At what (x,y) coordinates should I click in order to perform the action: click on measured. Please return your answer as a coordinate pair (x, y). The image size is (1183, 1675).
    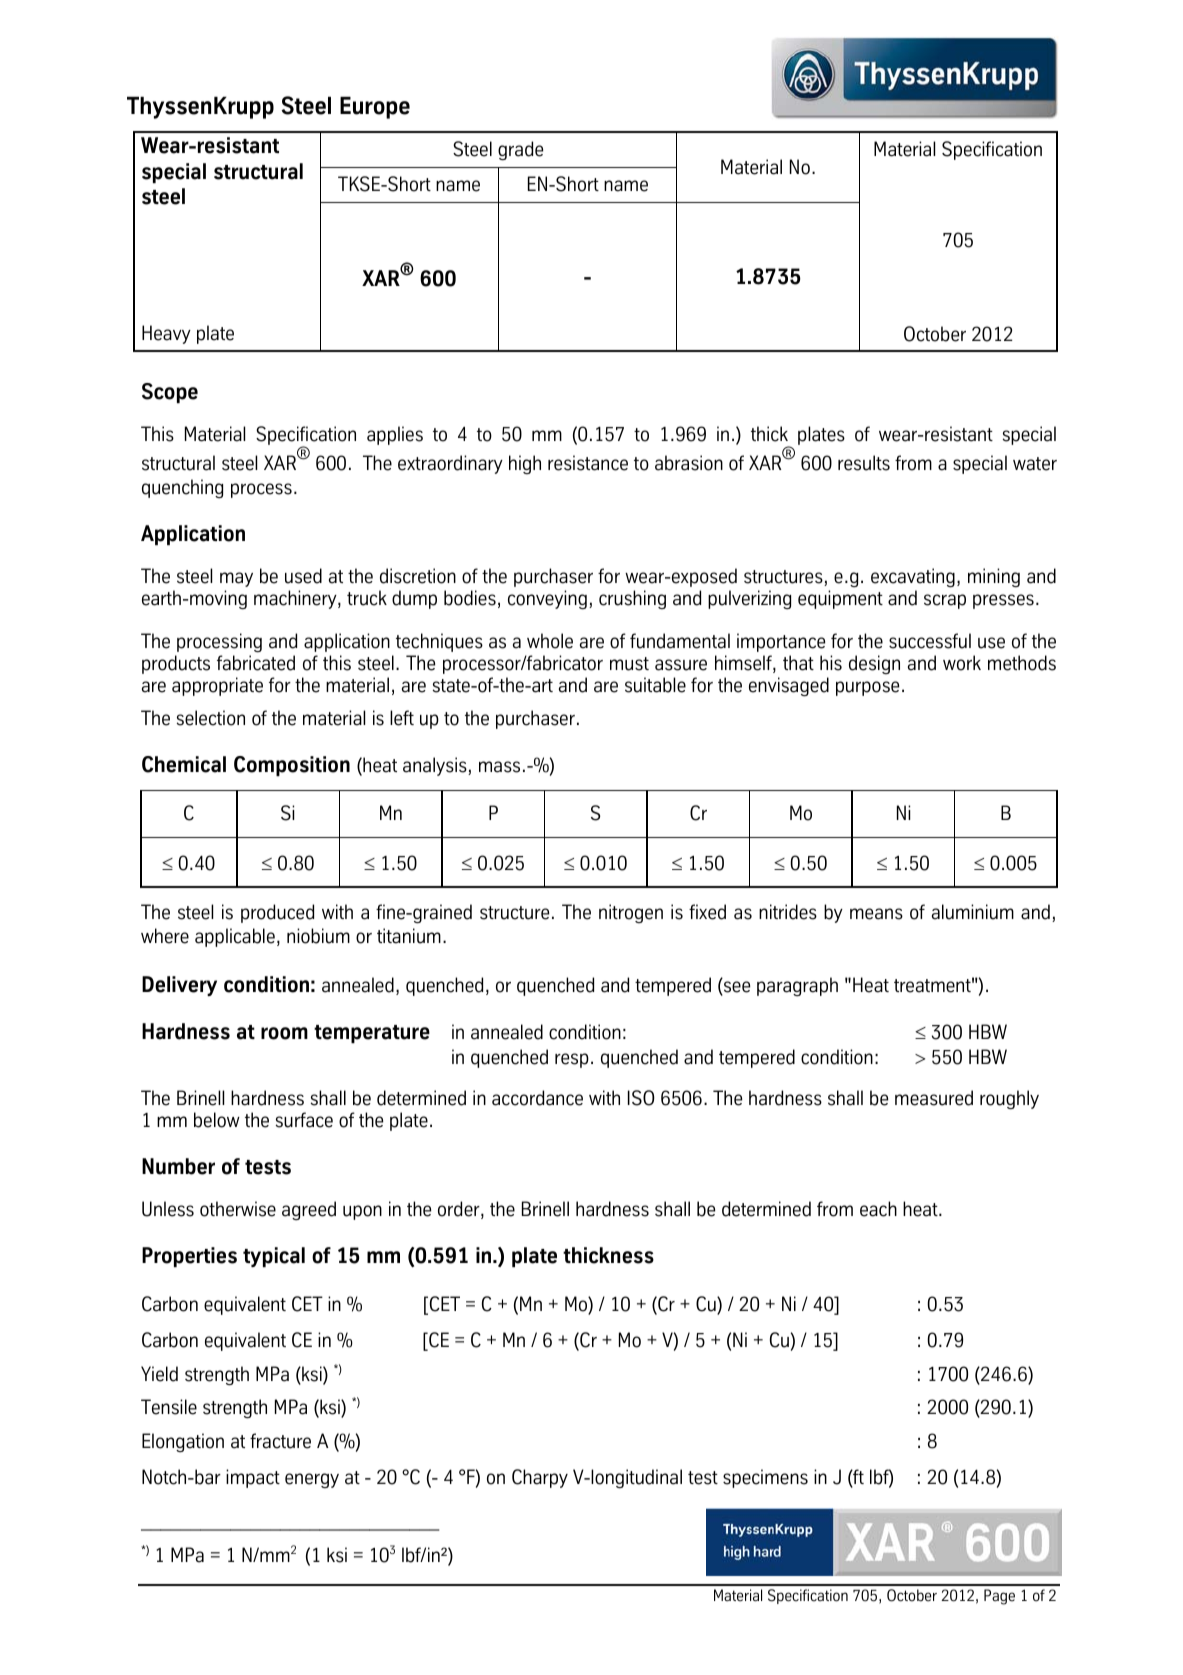
    Looking at the image, I should click on (934, 1098).
